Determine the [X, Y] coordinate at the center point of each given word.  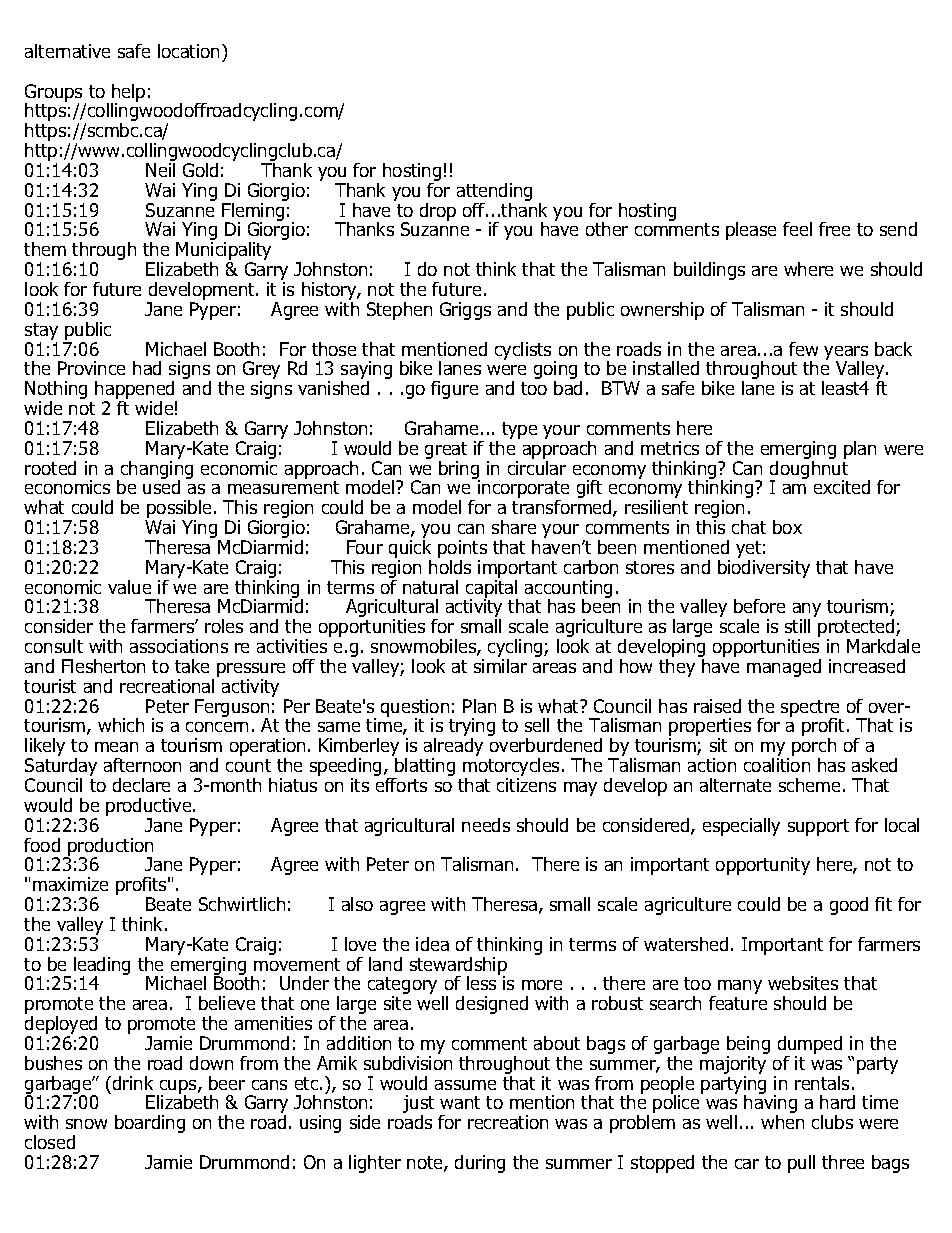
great [446, 452]
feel [797, 229]
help [128, 94]
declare [141, 785]
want [460, 1102]
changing [155, 469]
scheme [809, 785]
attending [494, 193]
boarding [150, 1124]
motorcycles [511, 768]
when [782, 1122]
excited [842, 487]
